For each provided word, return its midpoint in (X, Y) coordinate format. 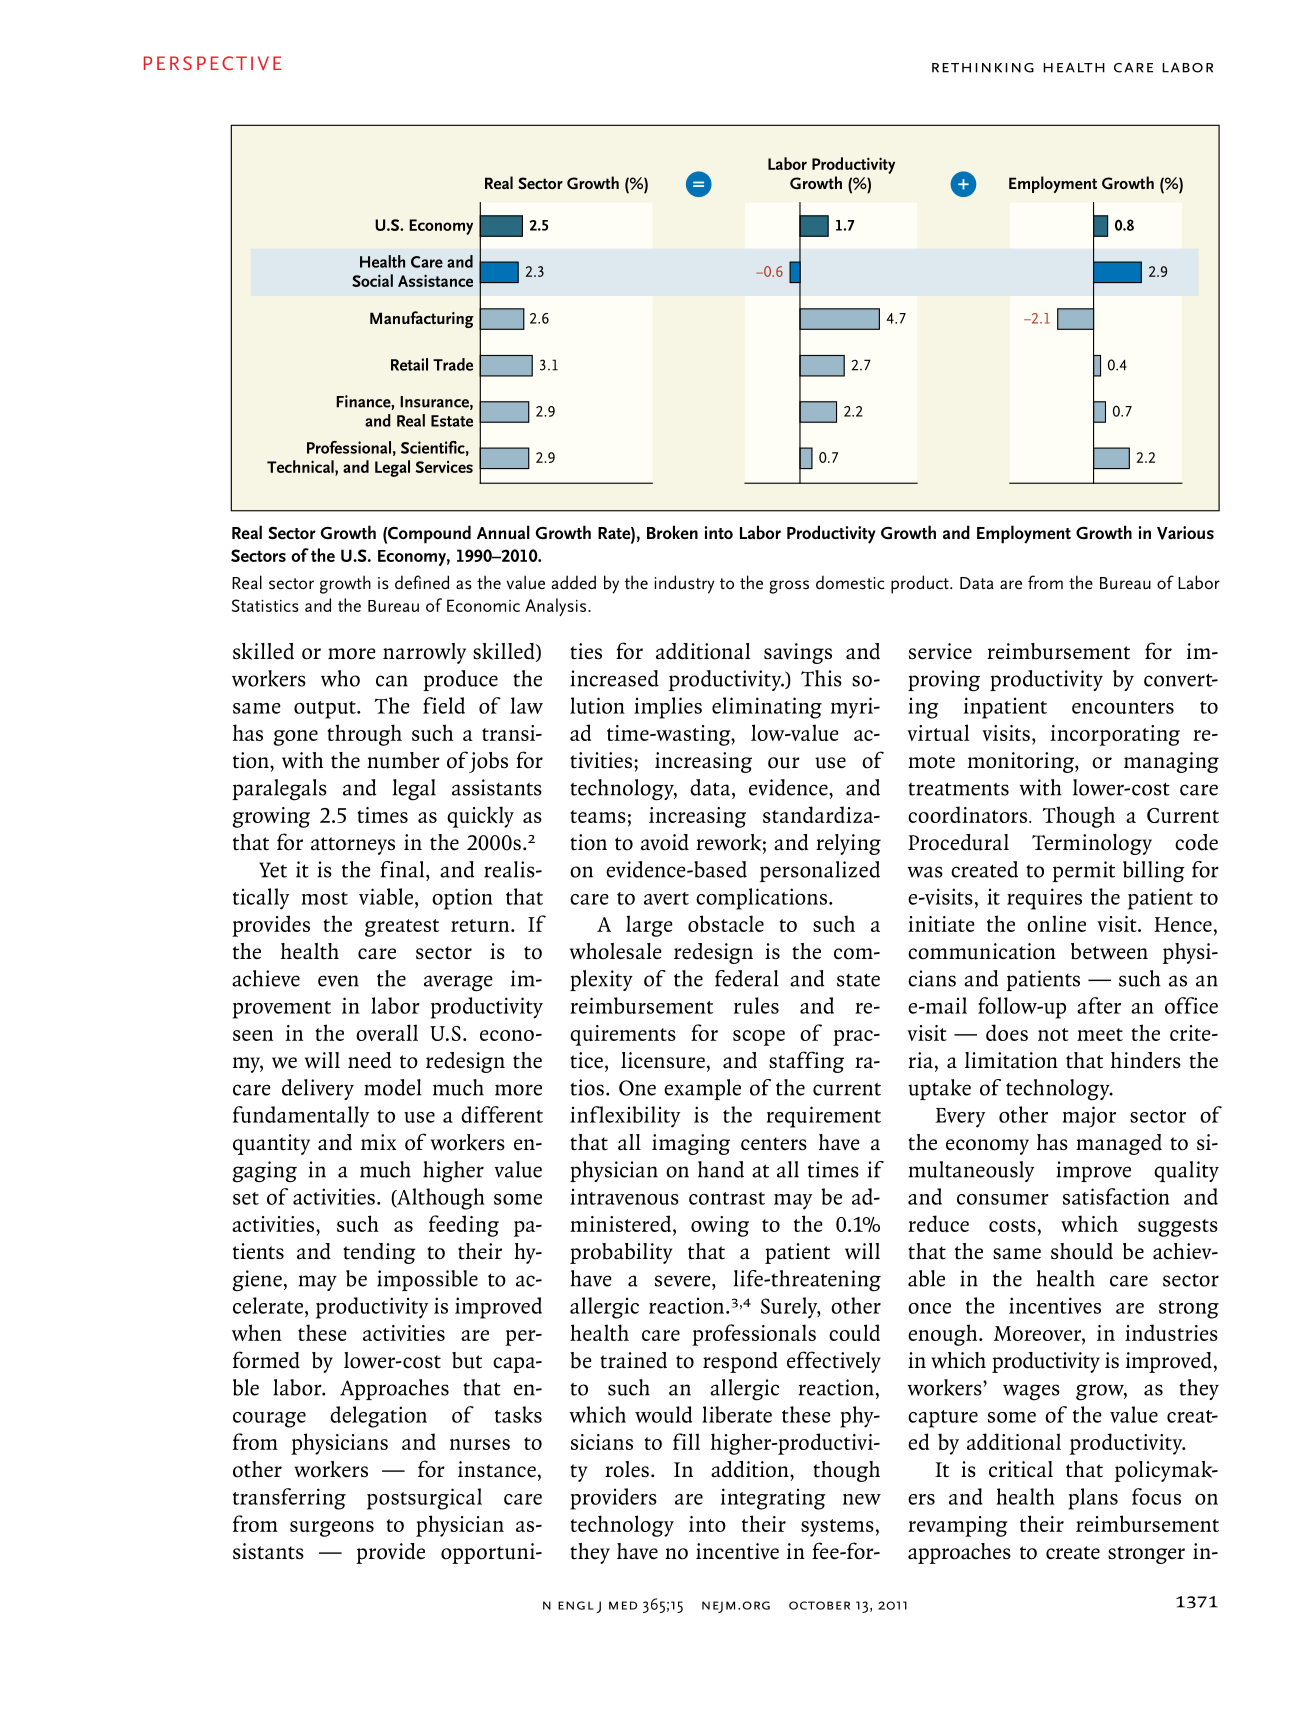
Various (1185, 533)
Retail (409, 364)
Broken (672, 532)
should (1082, 1251)
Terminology (1092, 844)
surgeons (332, 1529)
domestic (850, 582)
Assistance (435, 280)
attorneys (353, 846)
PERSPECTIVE (212, 63)
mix (379, 1142)
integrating (773, 1499)
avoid (665, 842)
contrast (727, 1198)
